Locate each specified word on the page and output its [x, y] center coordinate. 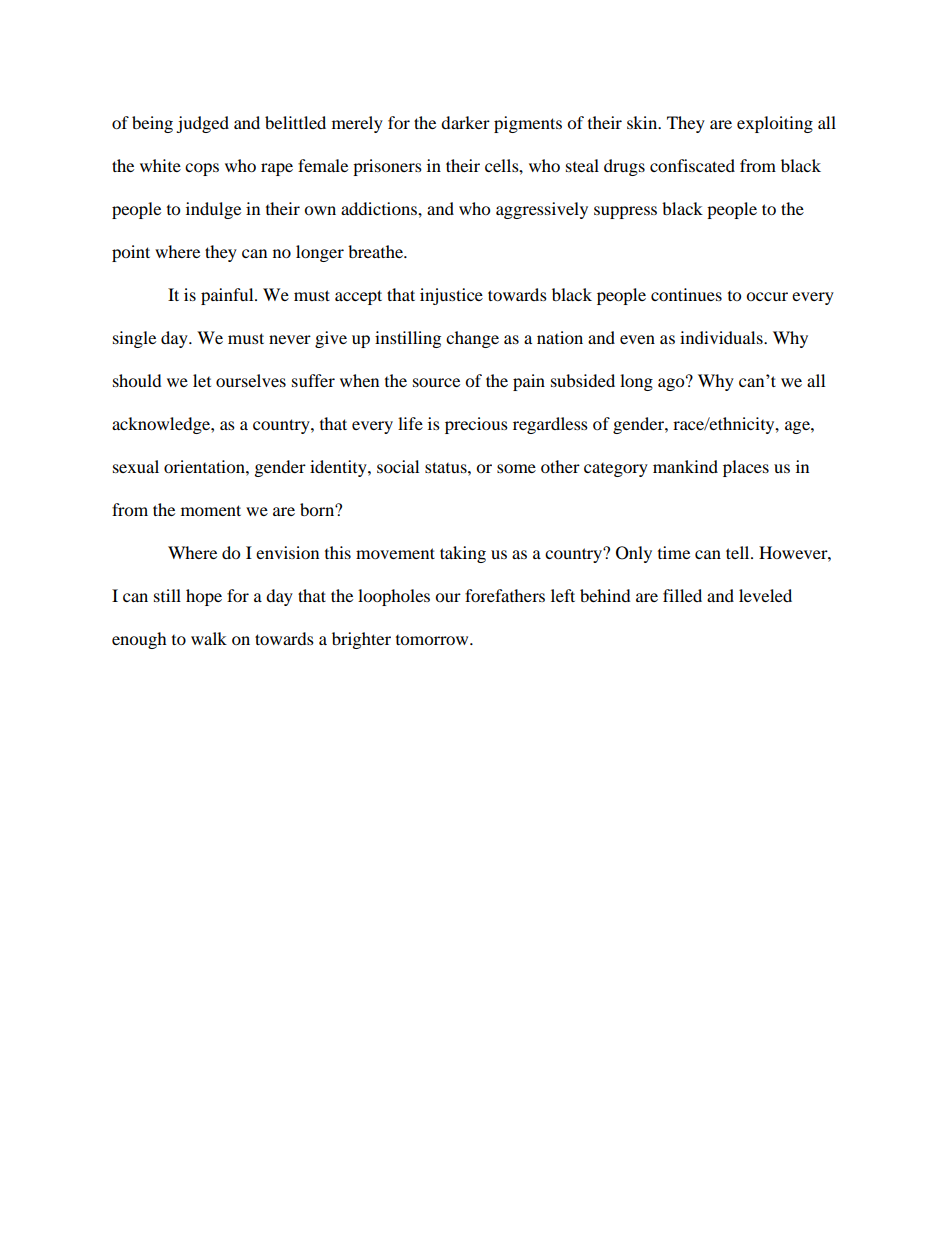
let [202, 380]
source [436, 382]
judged [202, 124]
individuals [722, 337]
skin [643, 122]
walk [209, 638]
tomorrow [433, 640]
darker [465, 122]
